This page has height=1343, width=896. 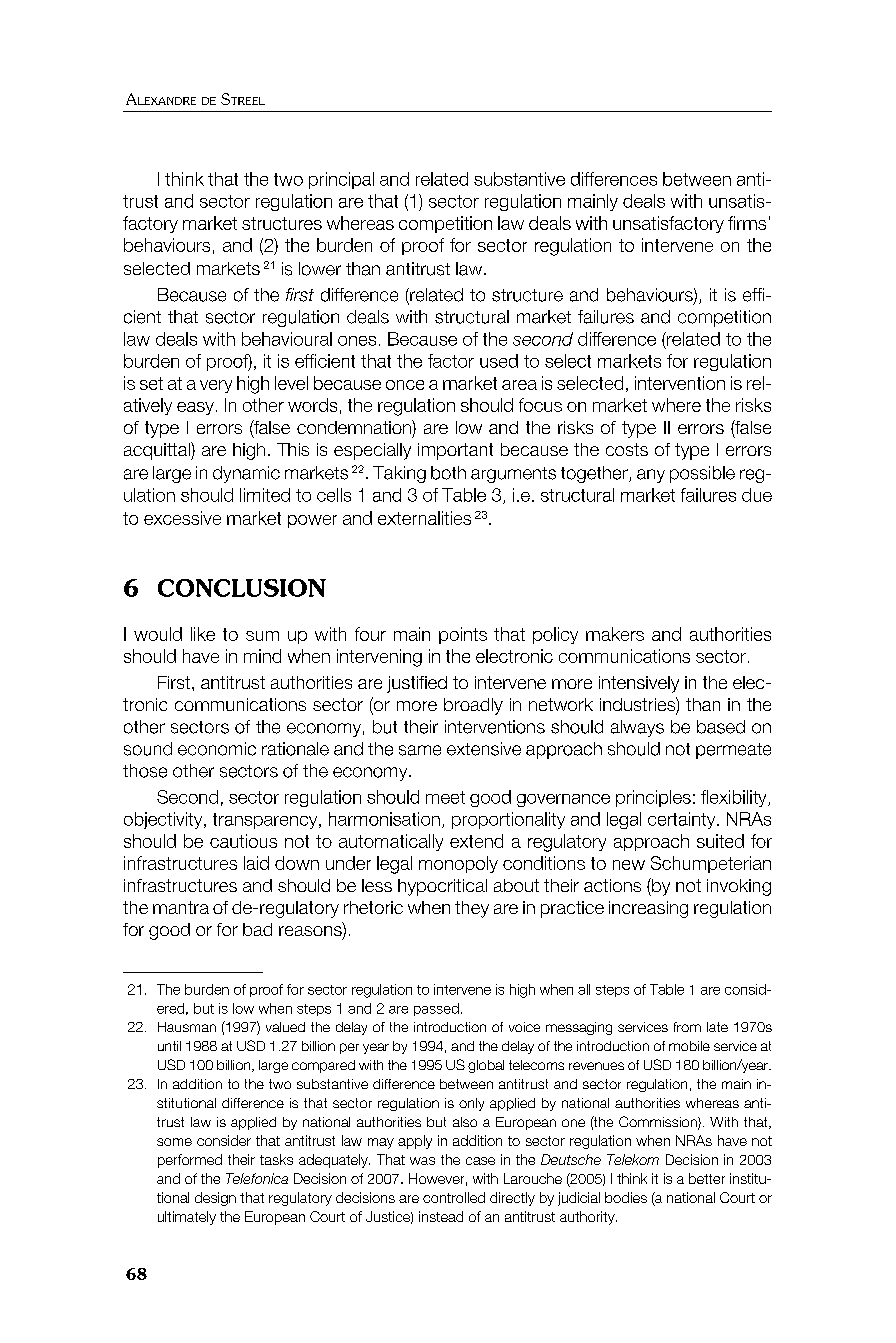 What do you see at coordinates (747, 223) in the page?
I see `firms` at bounding box center [747, 223].
